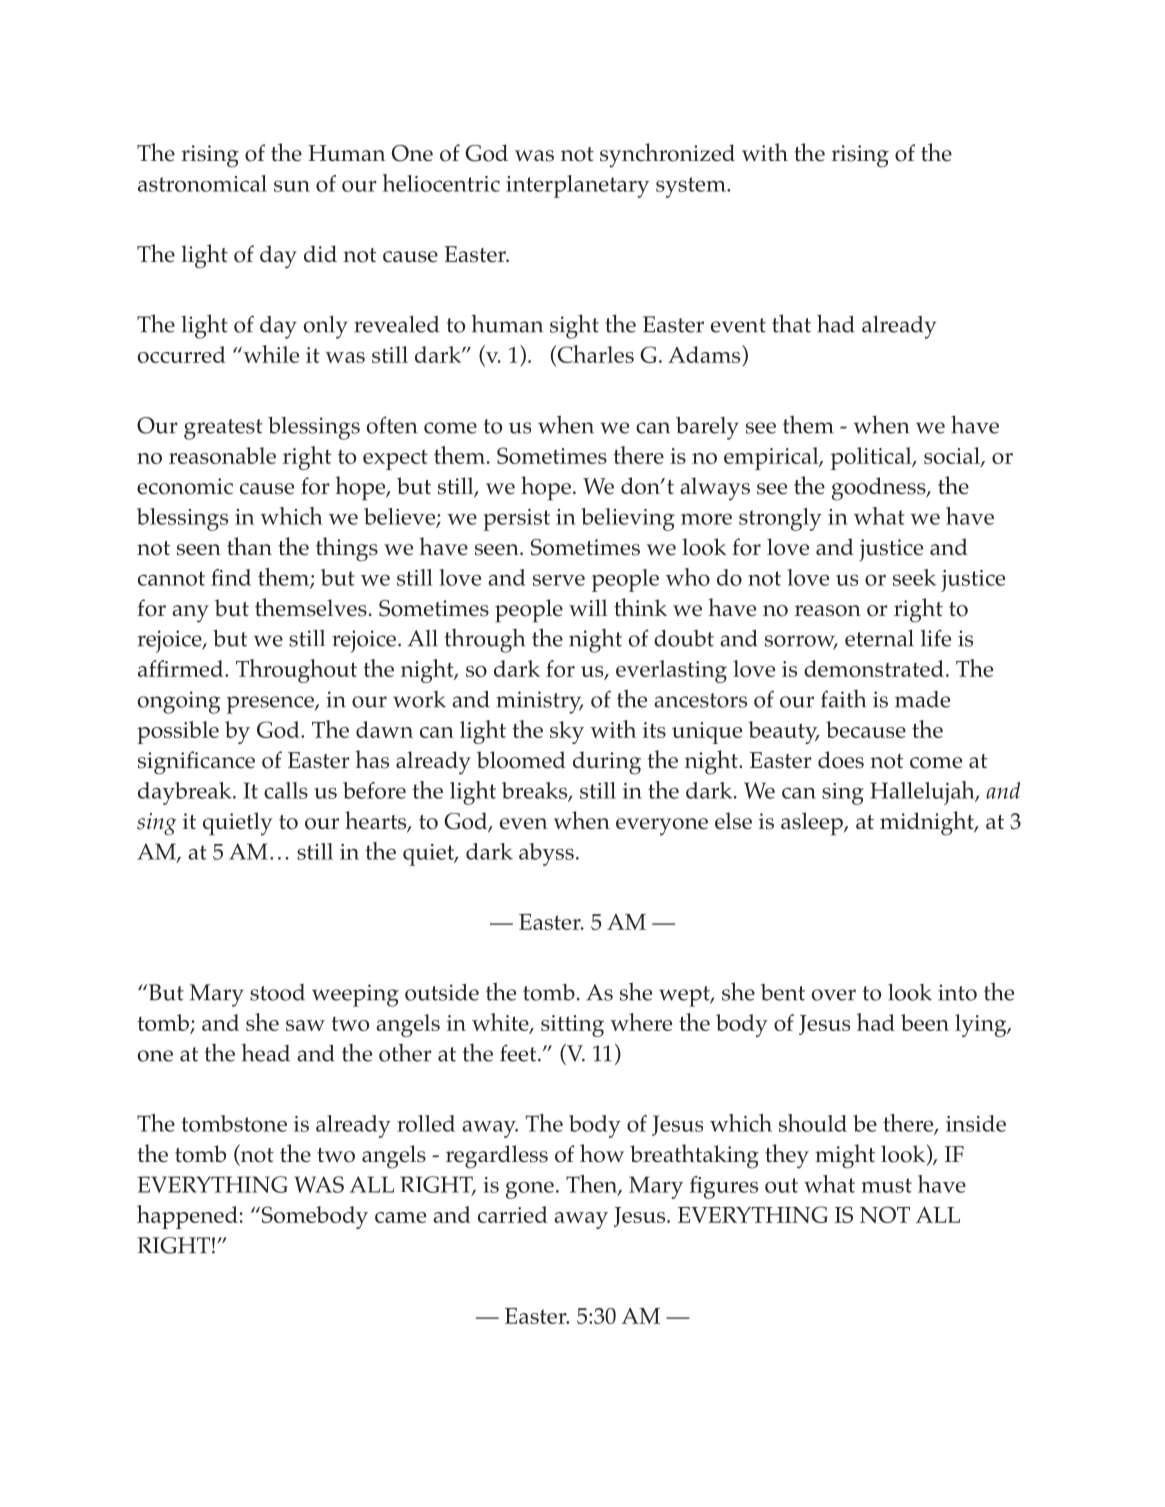 The width and height of the image is (1165, 1507). Describe the element at coordinates (874, 668) in the image. I see `demonstrated` at that location.
